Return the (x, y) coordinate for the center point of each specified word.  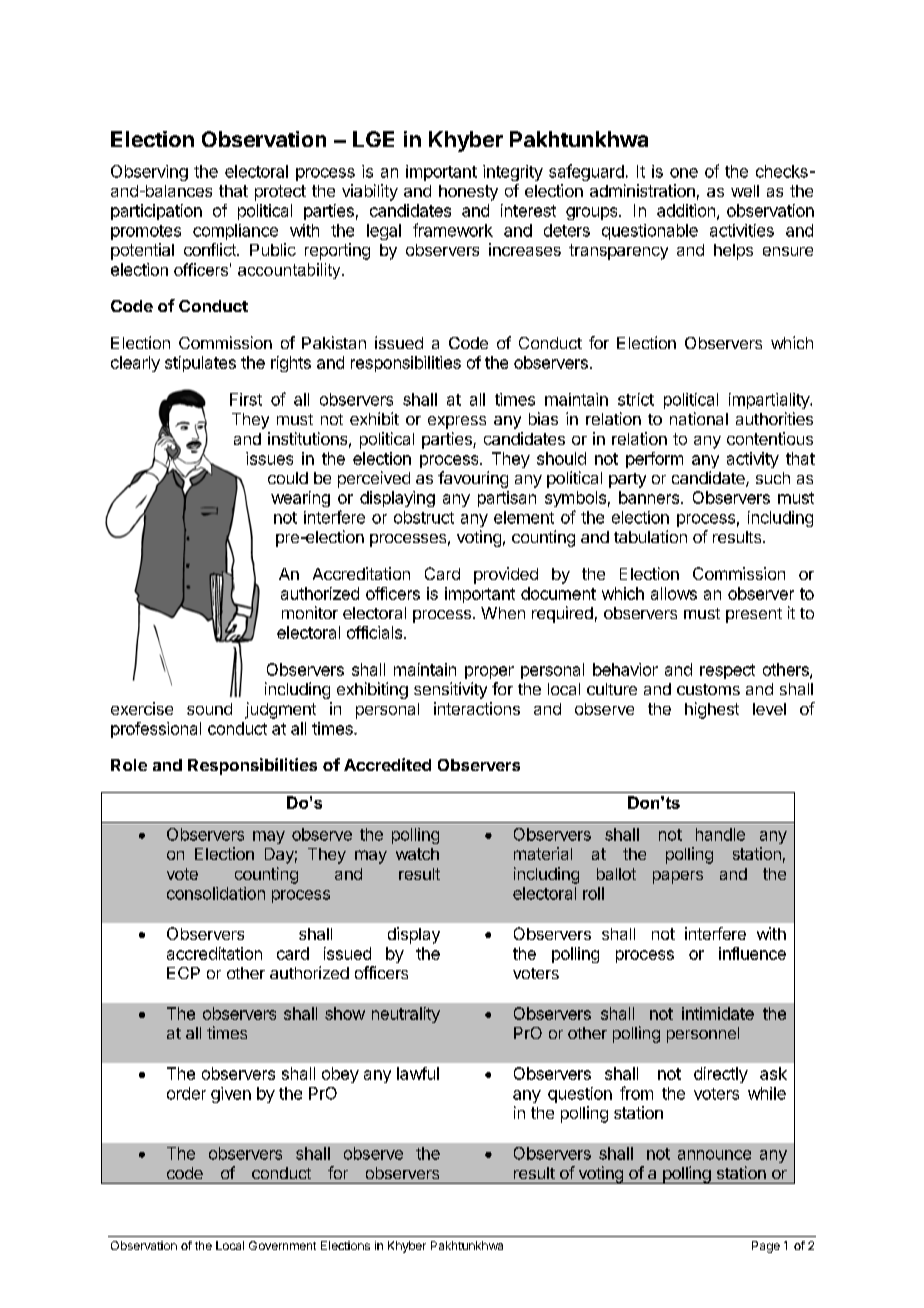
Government (282, 1245)
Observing (149, 173)
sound (209, 709)
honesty (468, 193)
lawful (418, 1073)
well (745, 191)
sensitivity (450, 690)
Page (766, 1247)
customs (708, 689)
